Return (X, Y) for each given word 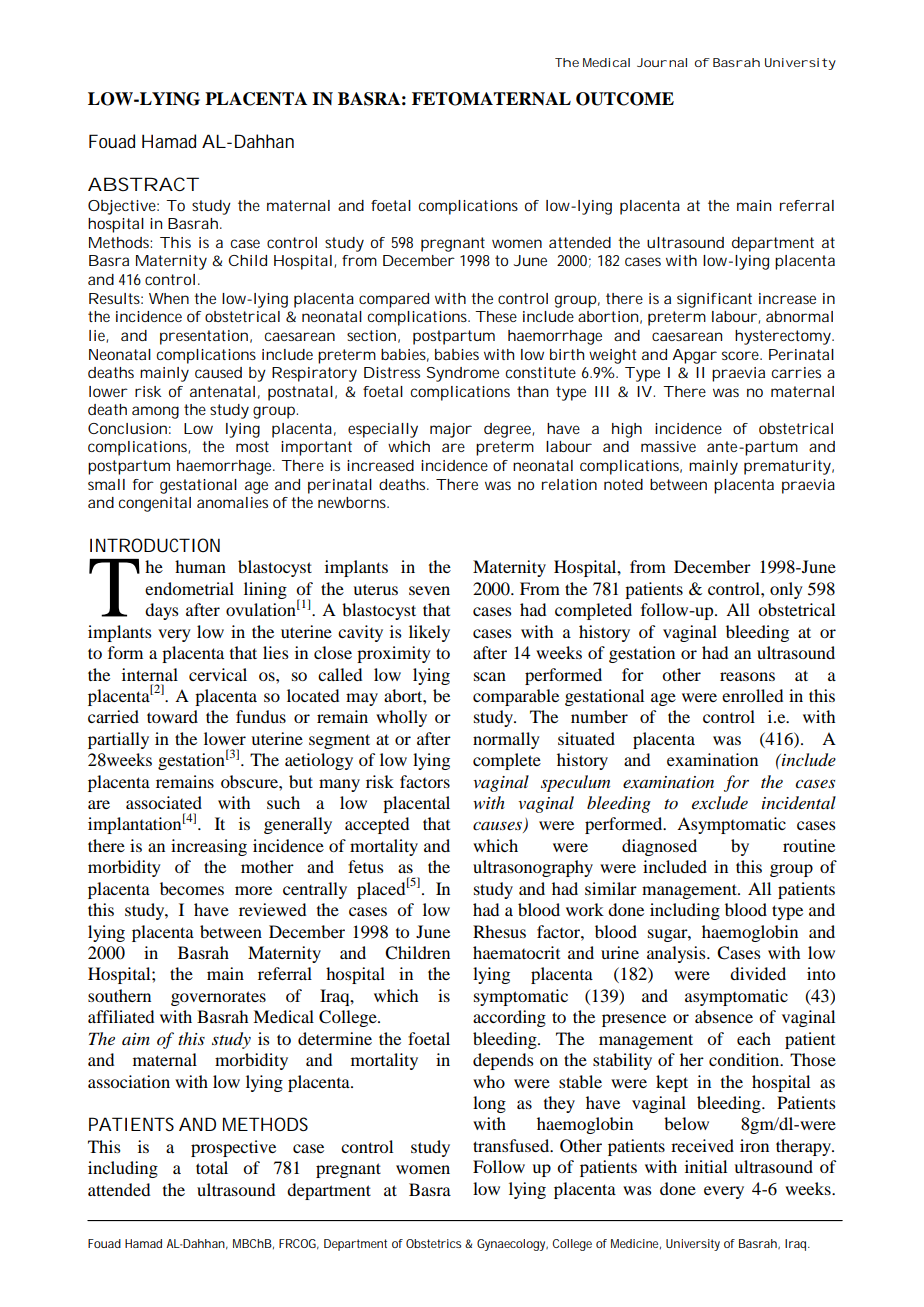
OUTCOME (625, 99)
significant (714, 300)
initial (706, 1166)
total (212, 1167)
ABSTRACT (142, 184)
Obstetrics (433, 1243)
